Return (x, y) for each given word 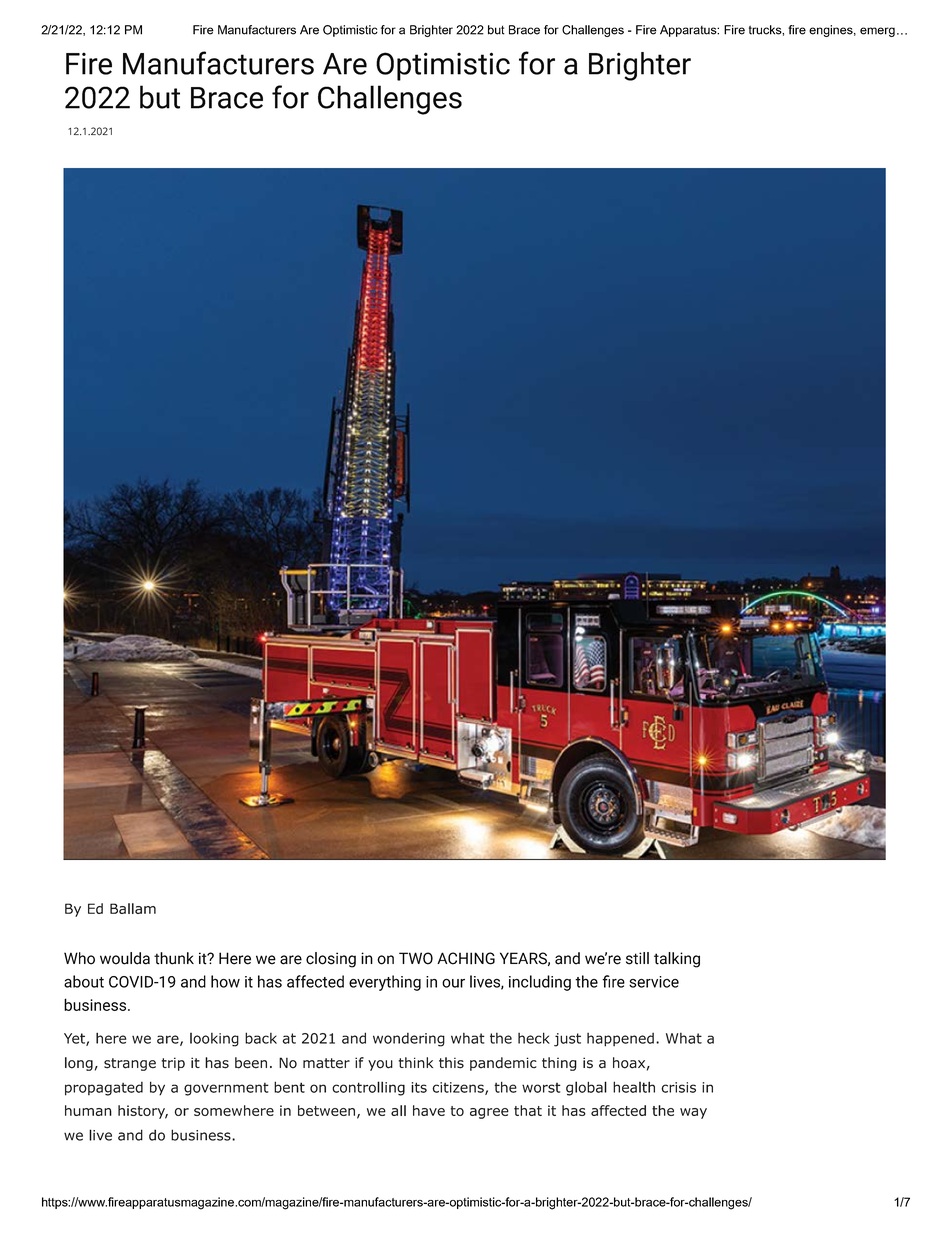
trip (173, 1064)
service (654, 982)
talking (677, 960)
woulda (125, 958)
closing (331, 960)
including (540, 983)
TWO (416, 958)
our (453, 983)
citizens (459, 1088)
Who (79, 958)
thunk (174, 958)
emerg (877, 32)
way (693, 1113)
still (637, 958)
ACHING (466, 958)
